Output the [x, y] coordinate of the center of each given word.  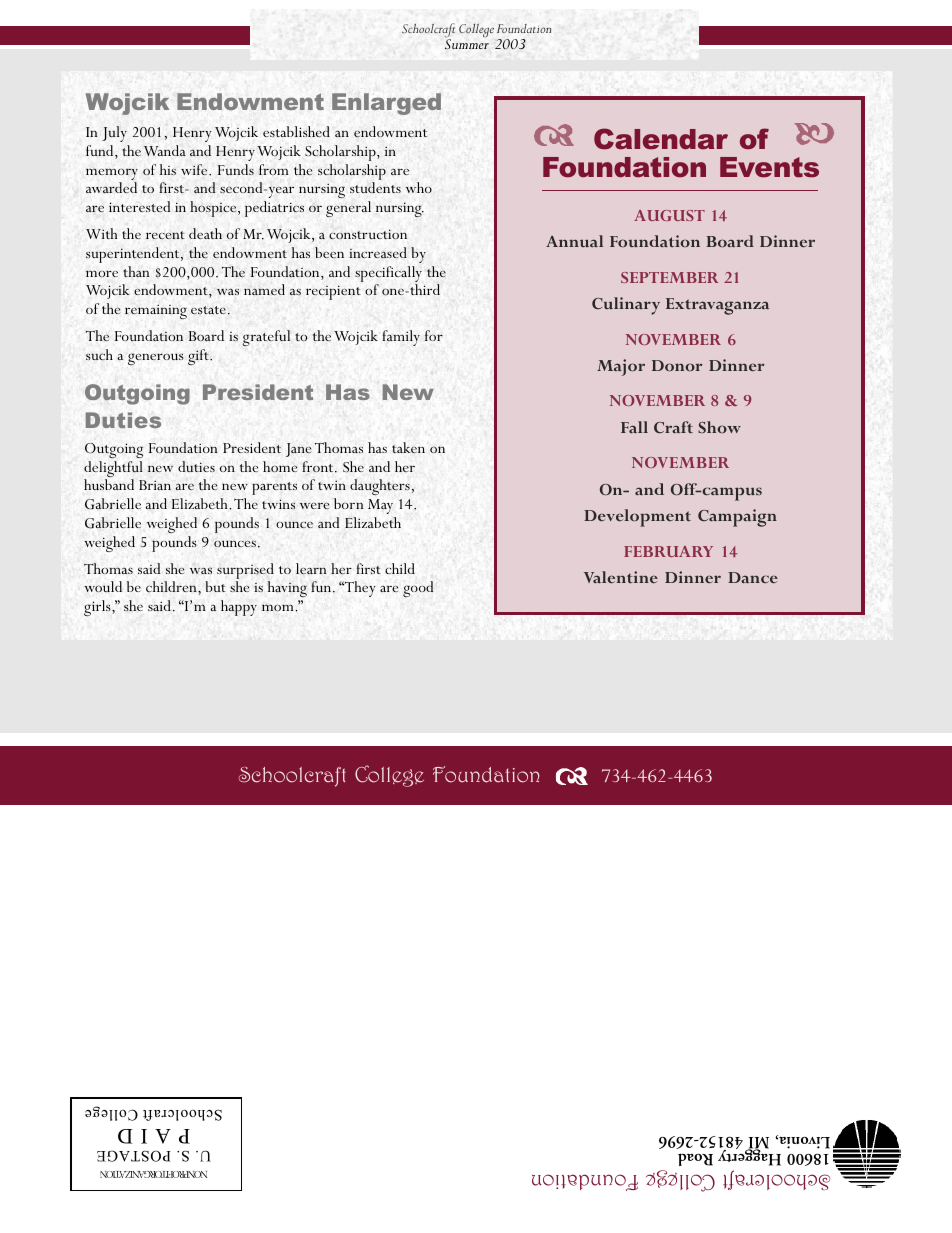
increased [378, 252]
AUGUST [669, 215]
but [215, 586]
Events [769, 167]
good [418, 589]
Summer [467, 44]
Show [719, 427]
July [114, 134]
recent [165, 235]
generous [156, 359]
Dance [753, 577]
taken [408, 447]
